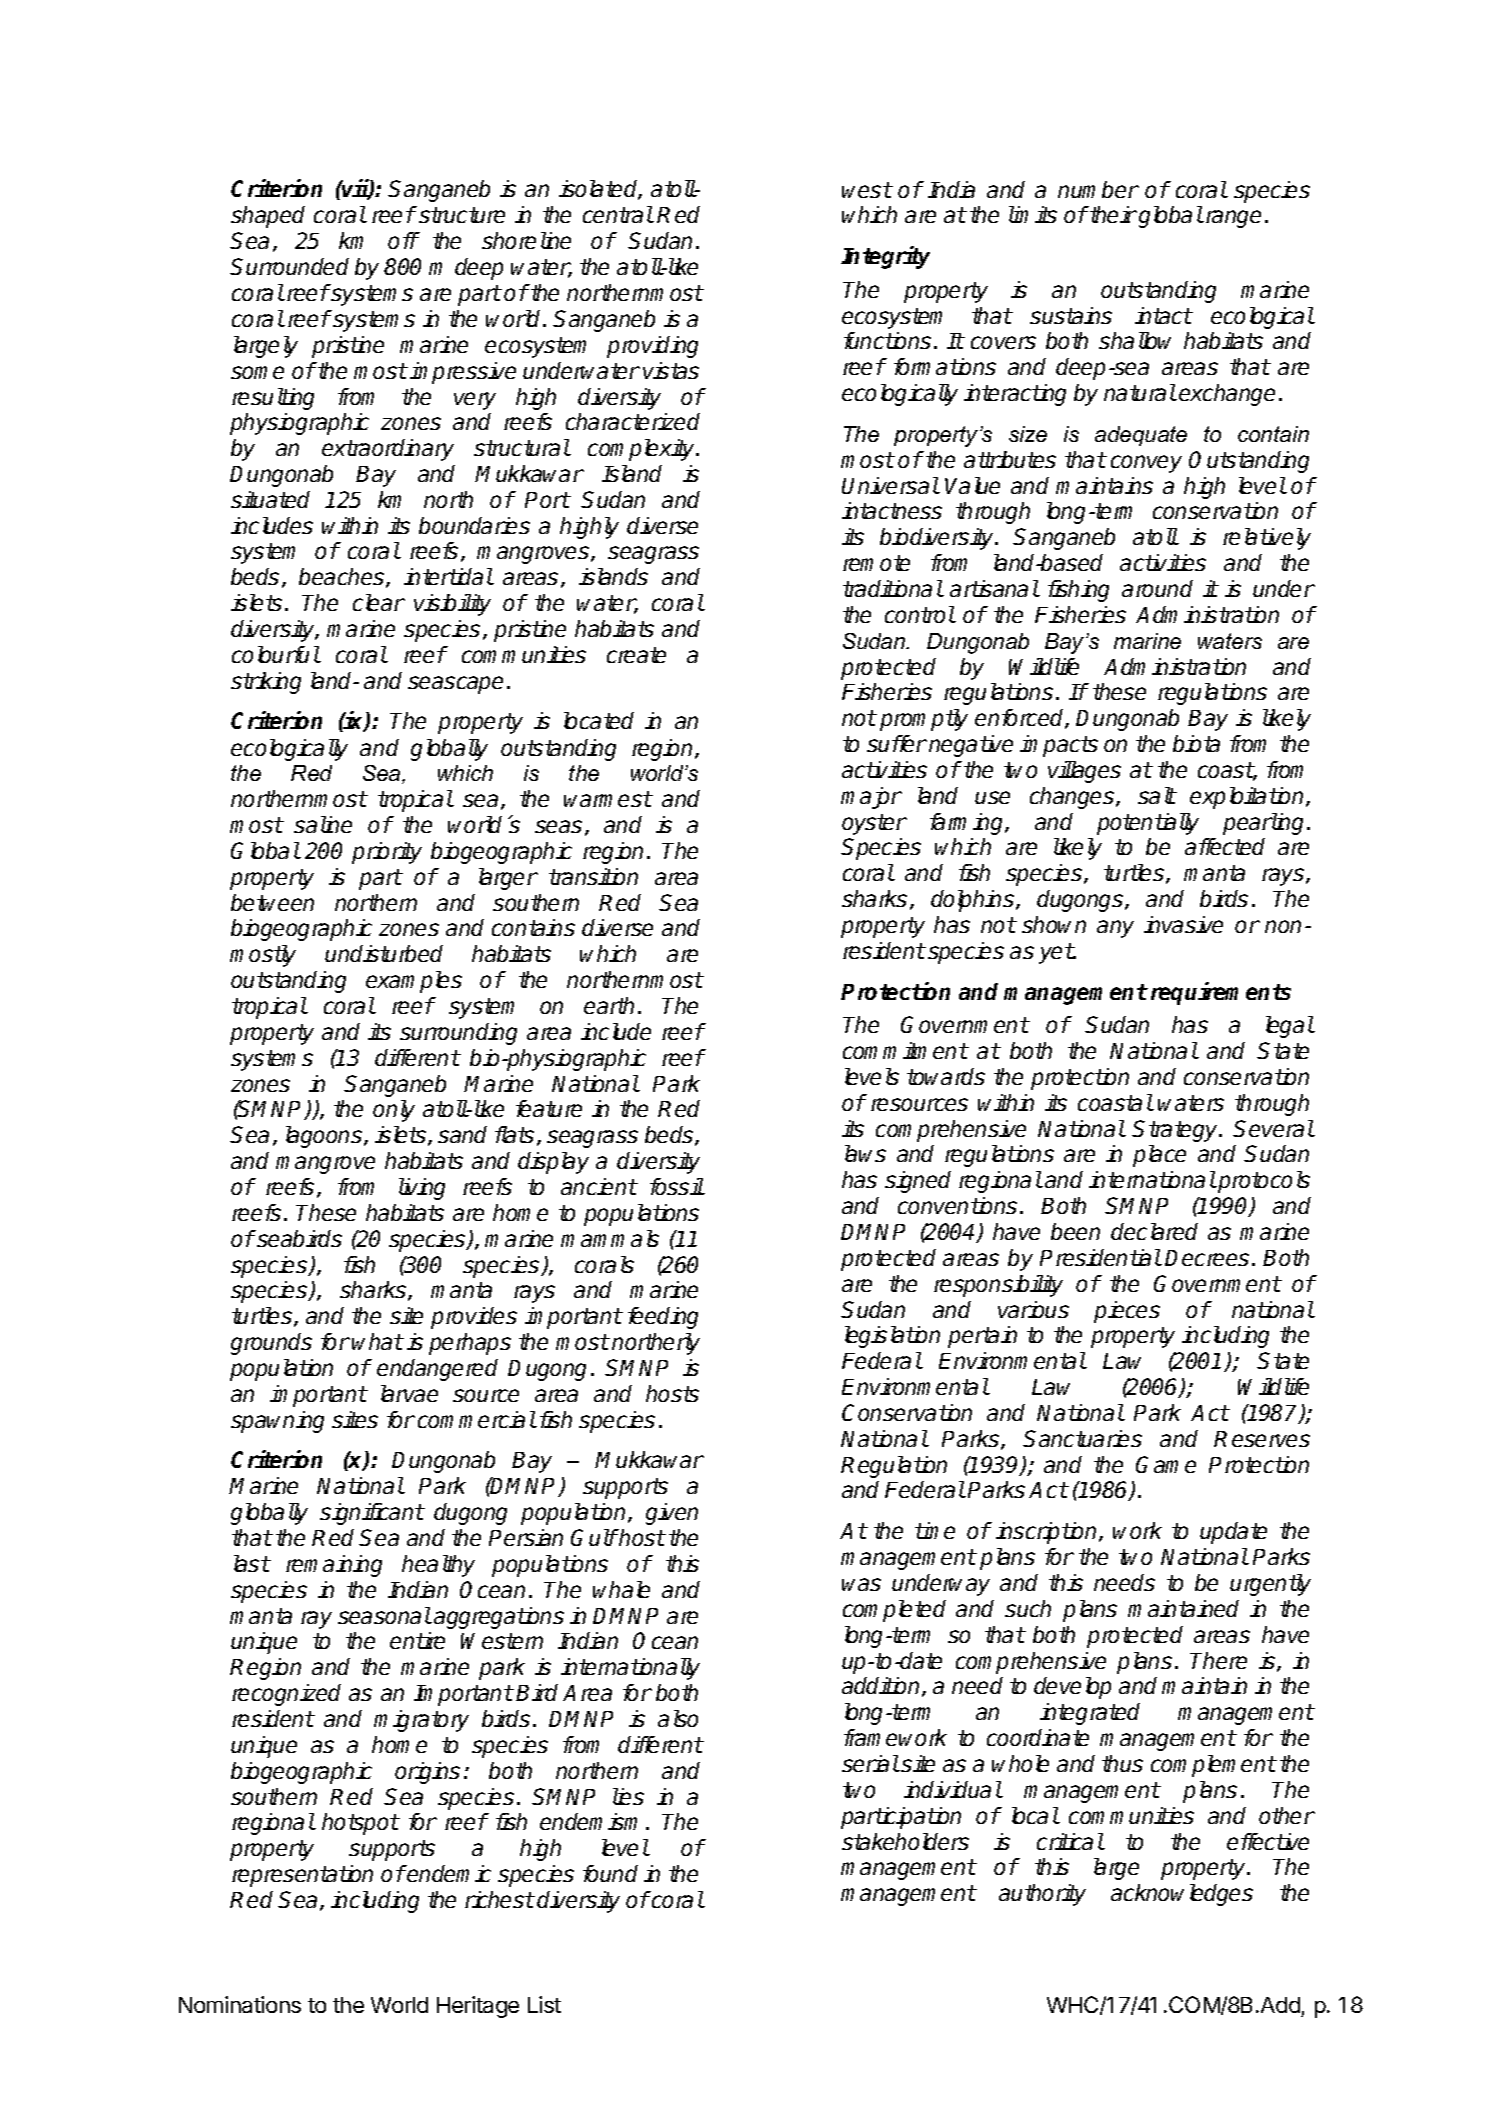  Describe the element at coordinates (394, 1111) in the image. I see `only` at that location.
